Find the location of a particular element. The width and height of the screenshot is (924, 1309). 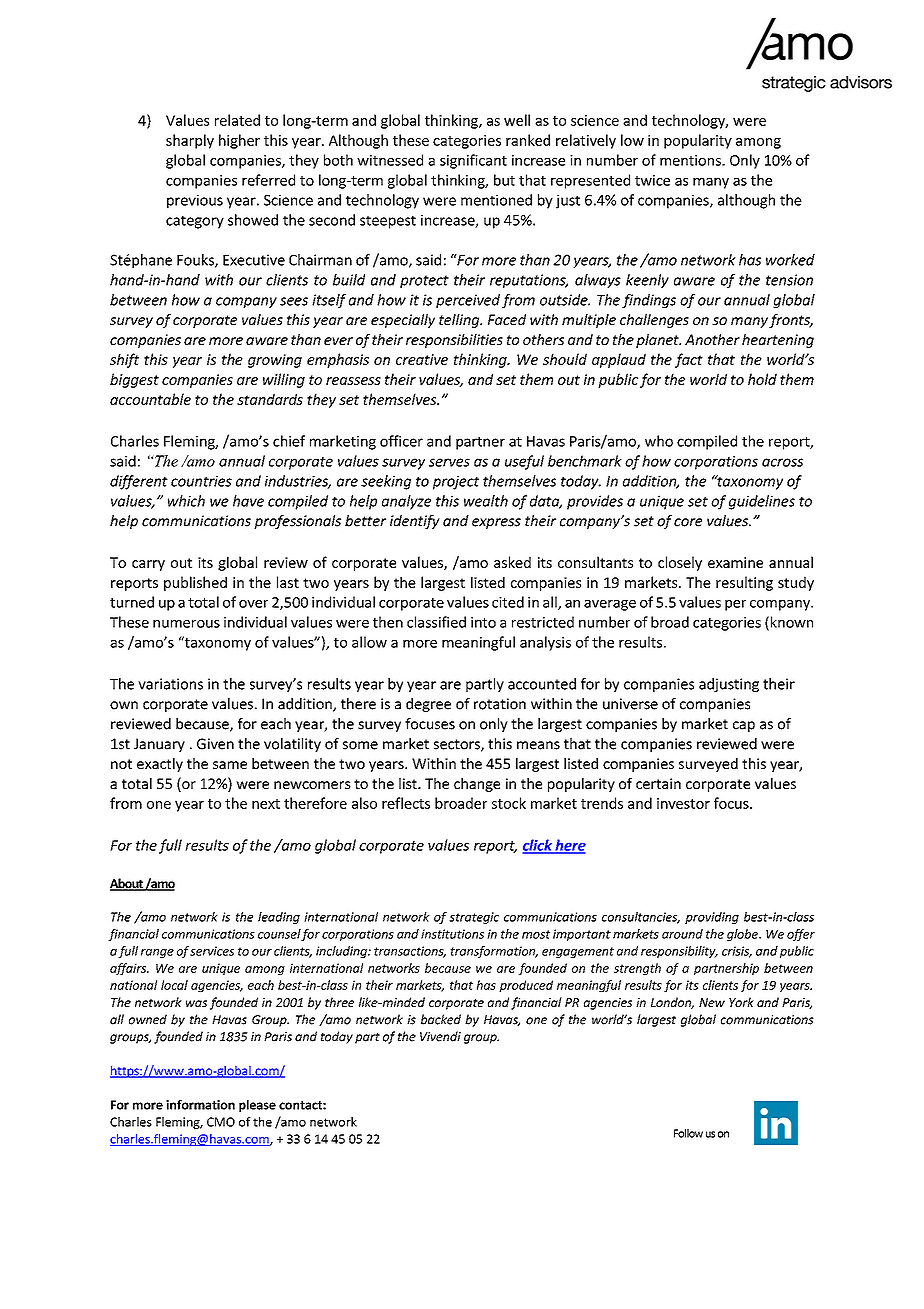

hold is located at coordinates (762, 379).
